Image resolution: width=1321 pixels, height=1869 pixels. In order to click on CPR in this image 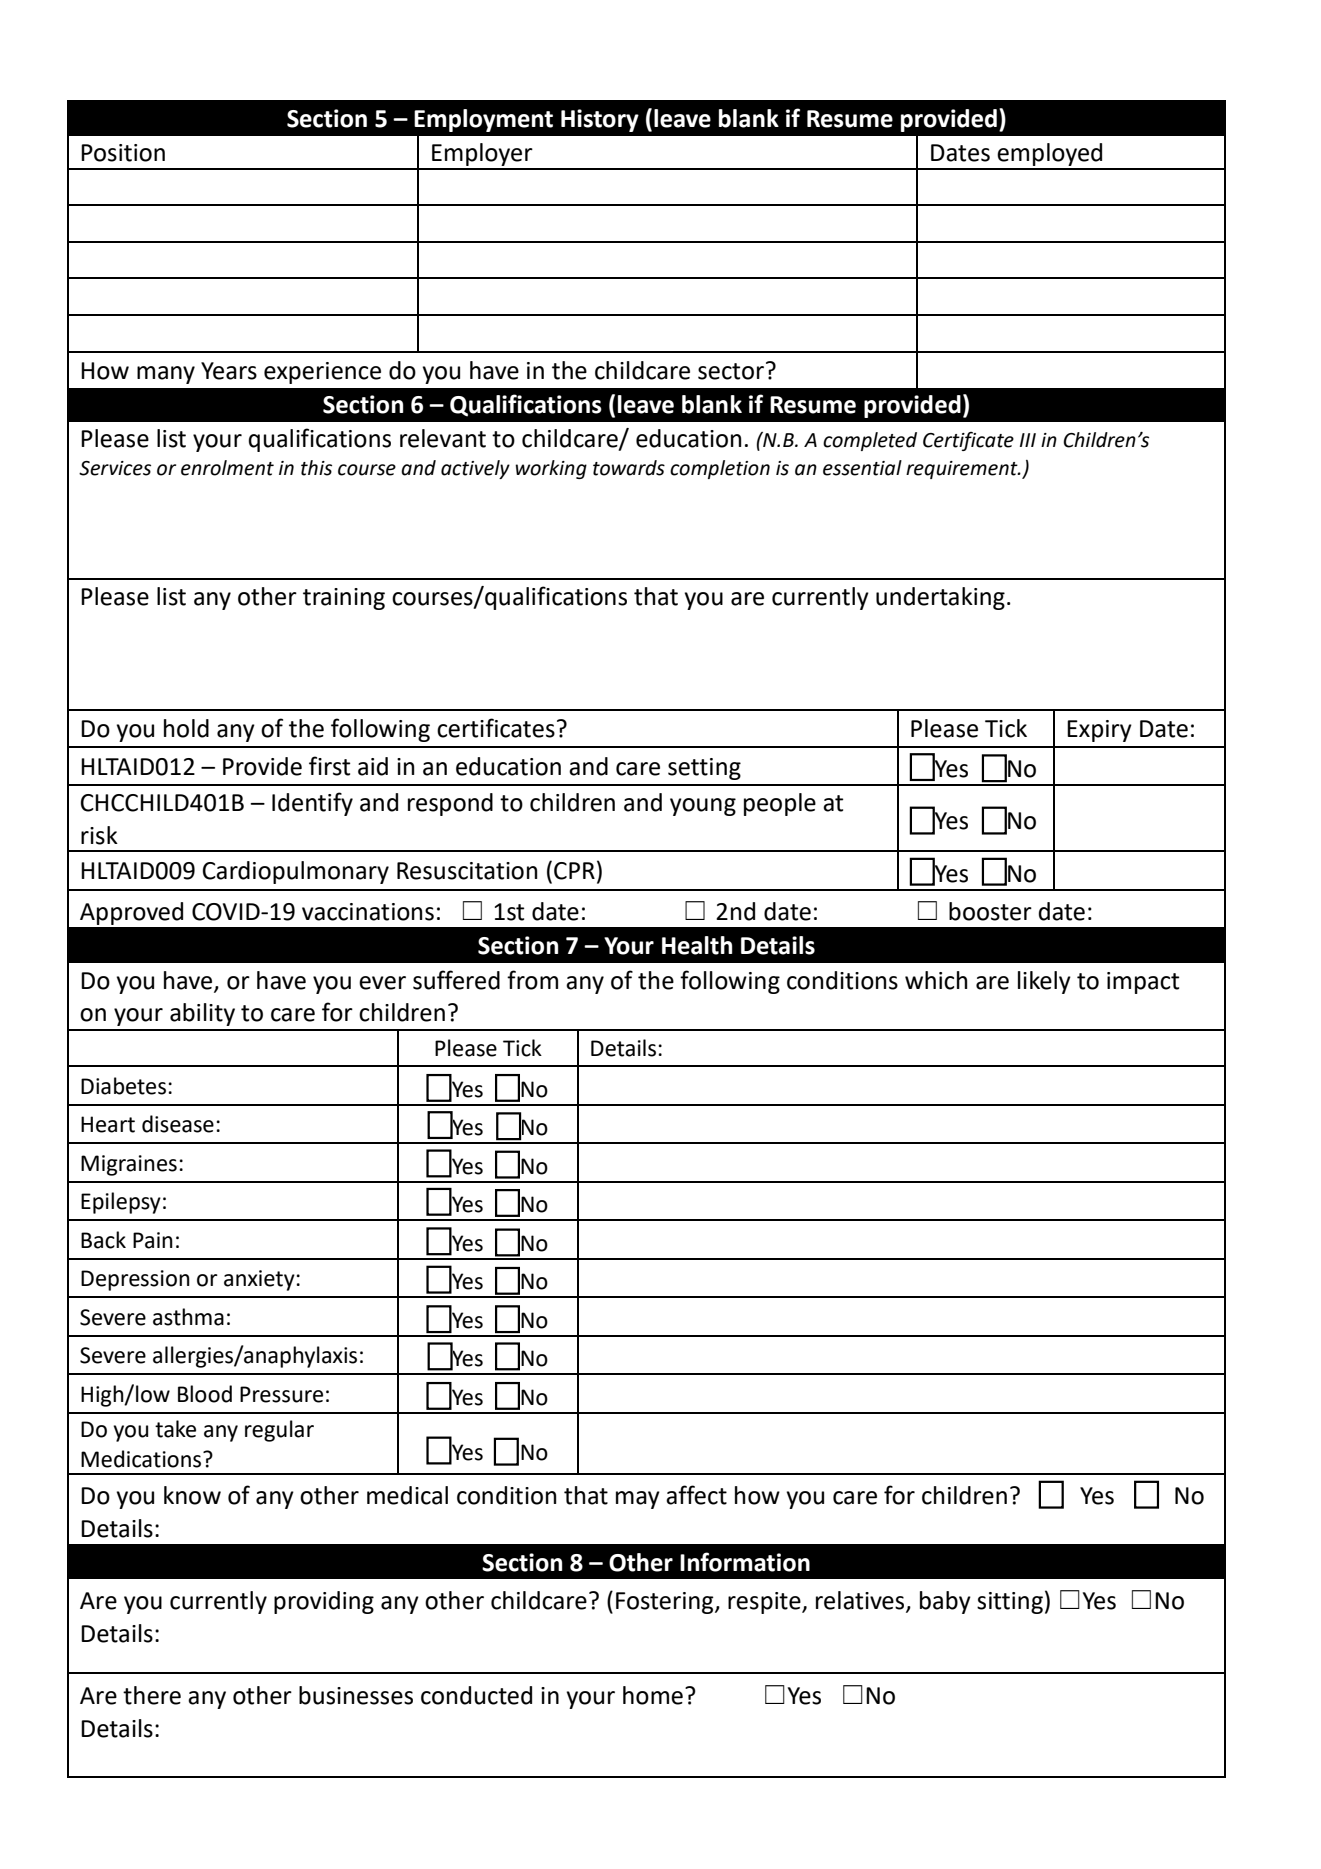, I will do `click(574, 871)`.
